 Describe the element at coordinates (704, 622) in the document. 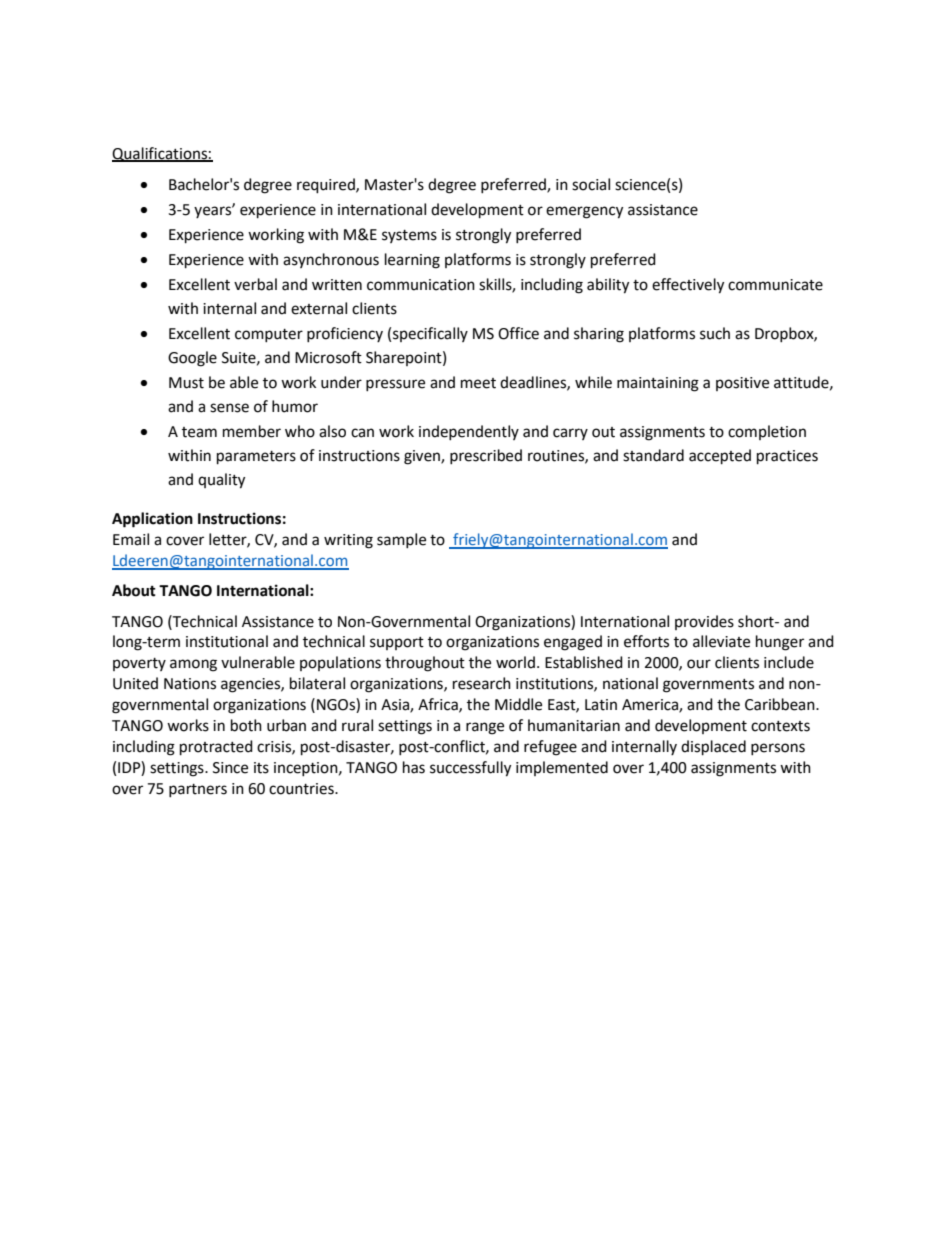

I see `provides` at that location.
